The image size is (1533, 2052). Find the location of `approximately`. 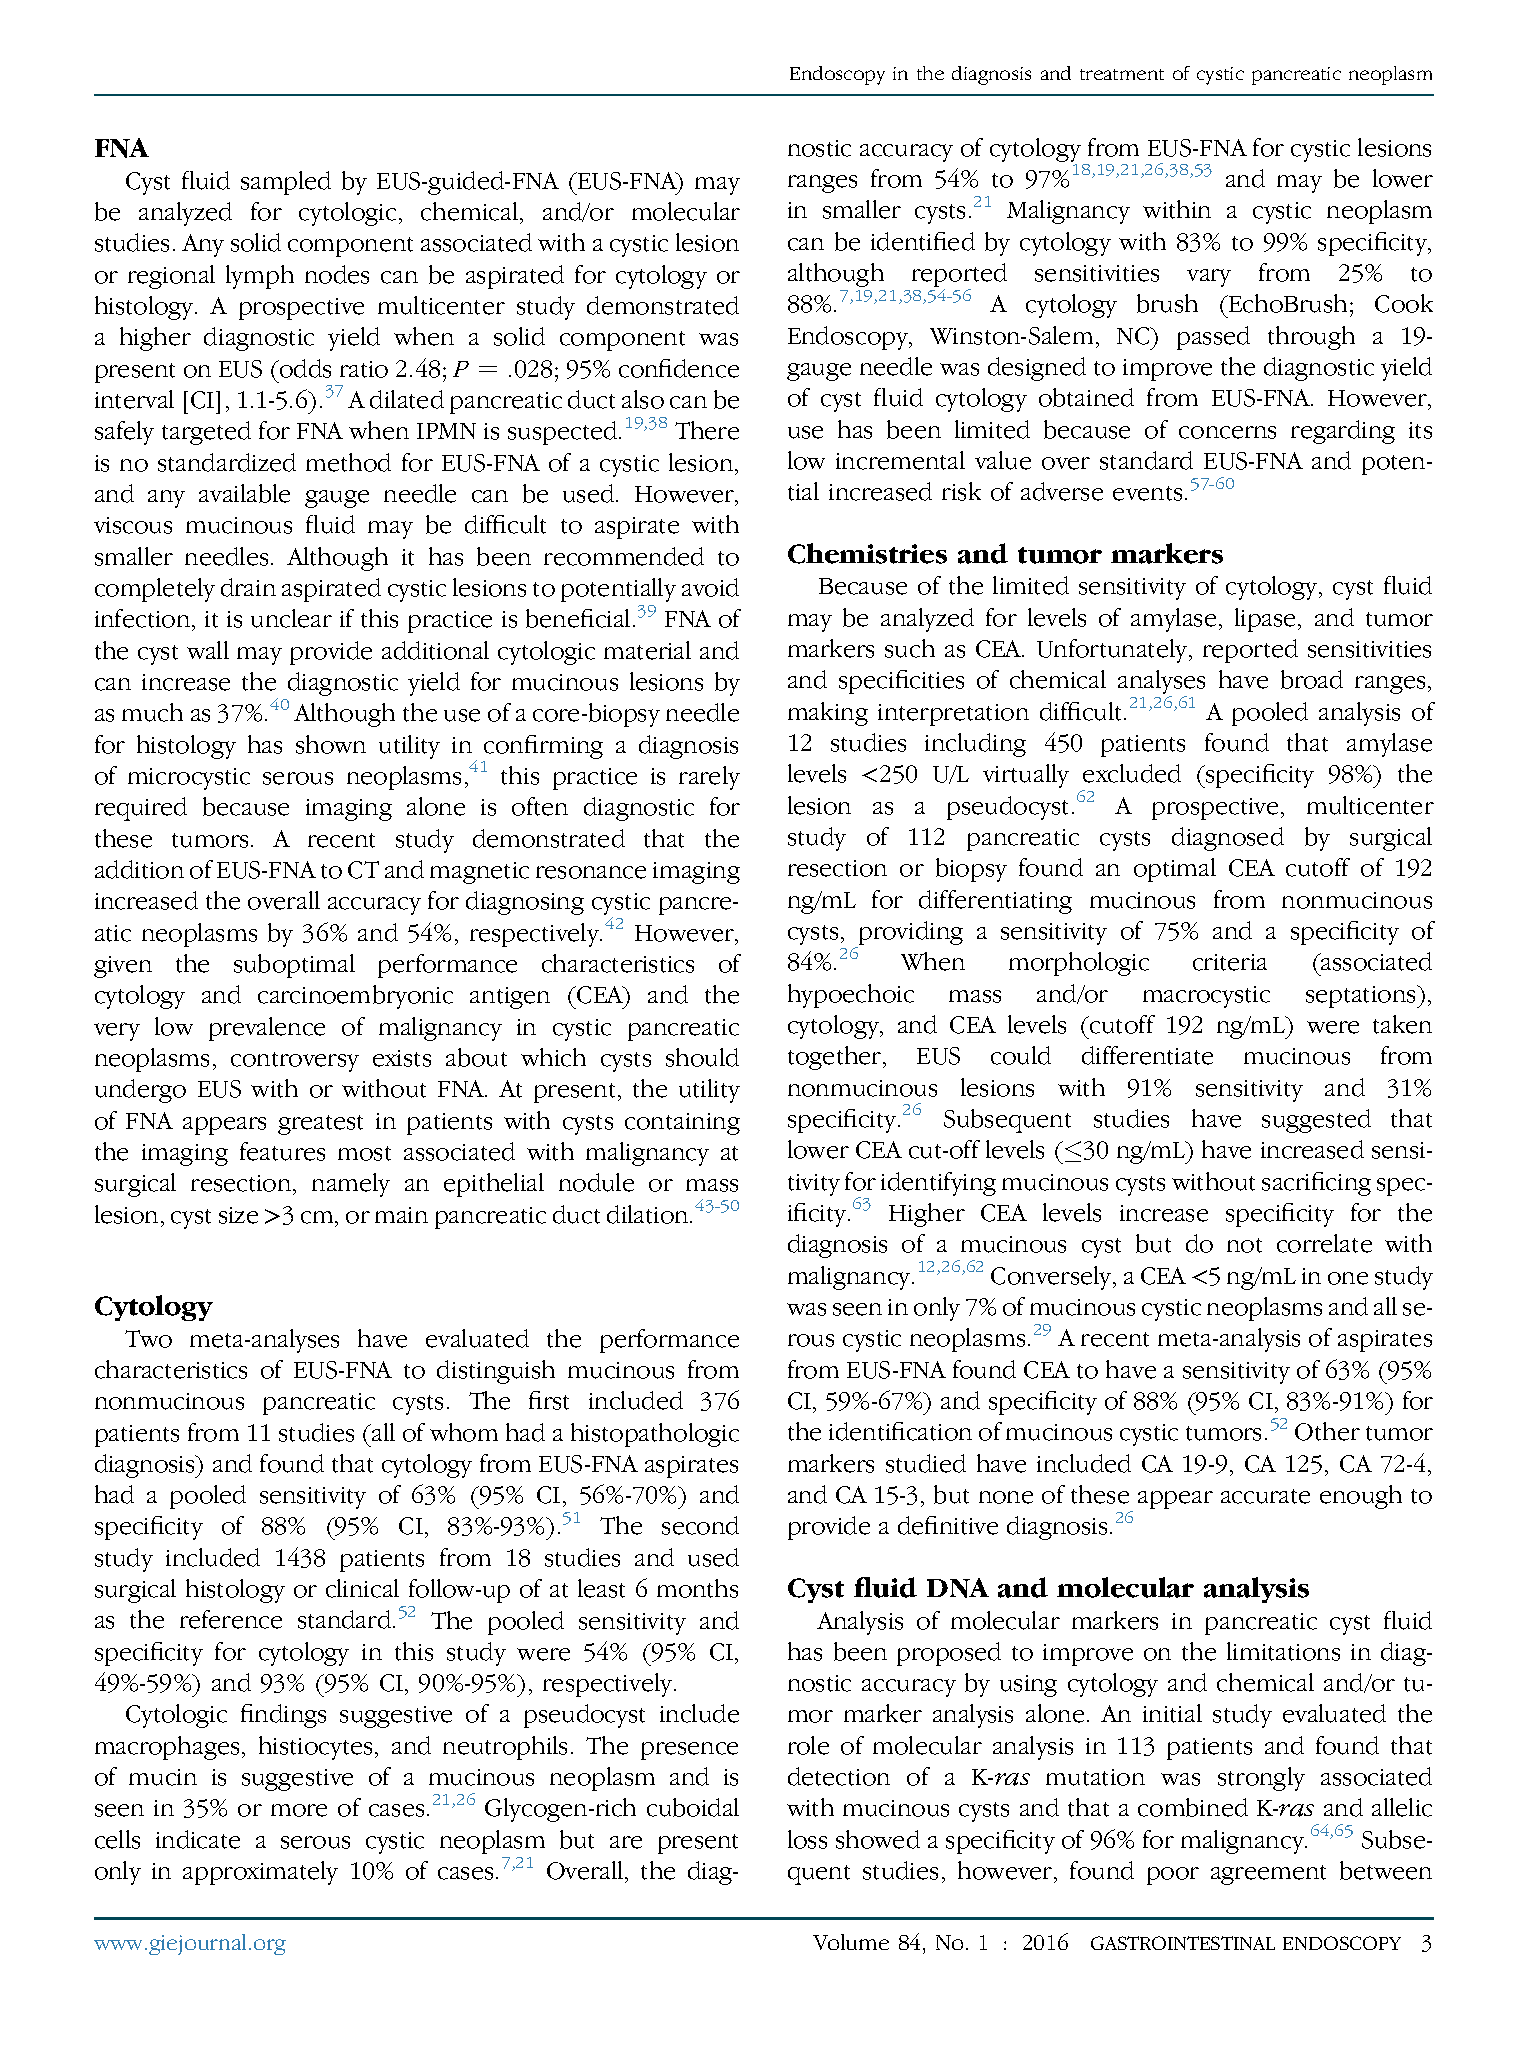

approximately is located at coordinates (260, 1873).
